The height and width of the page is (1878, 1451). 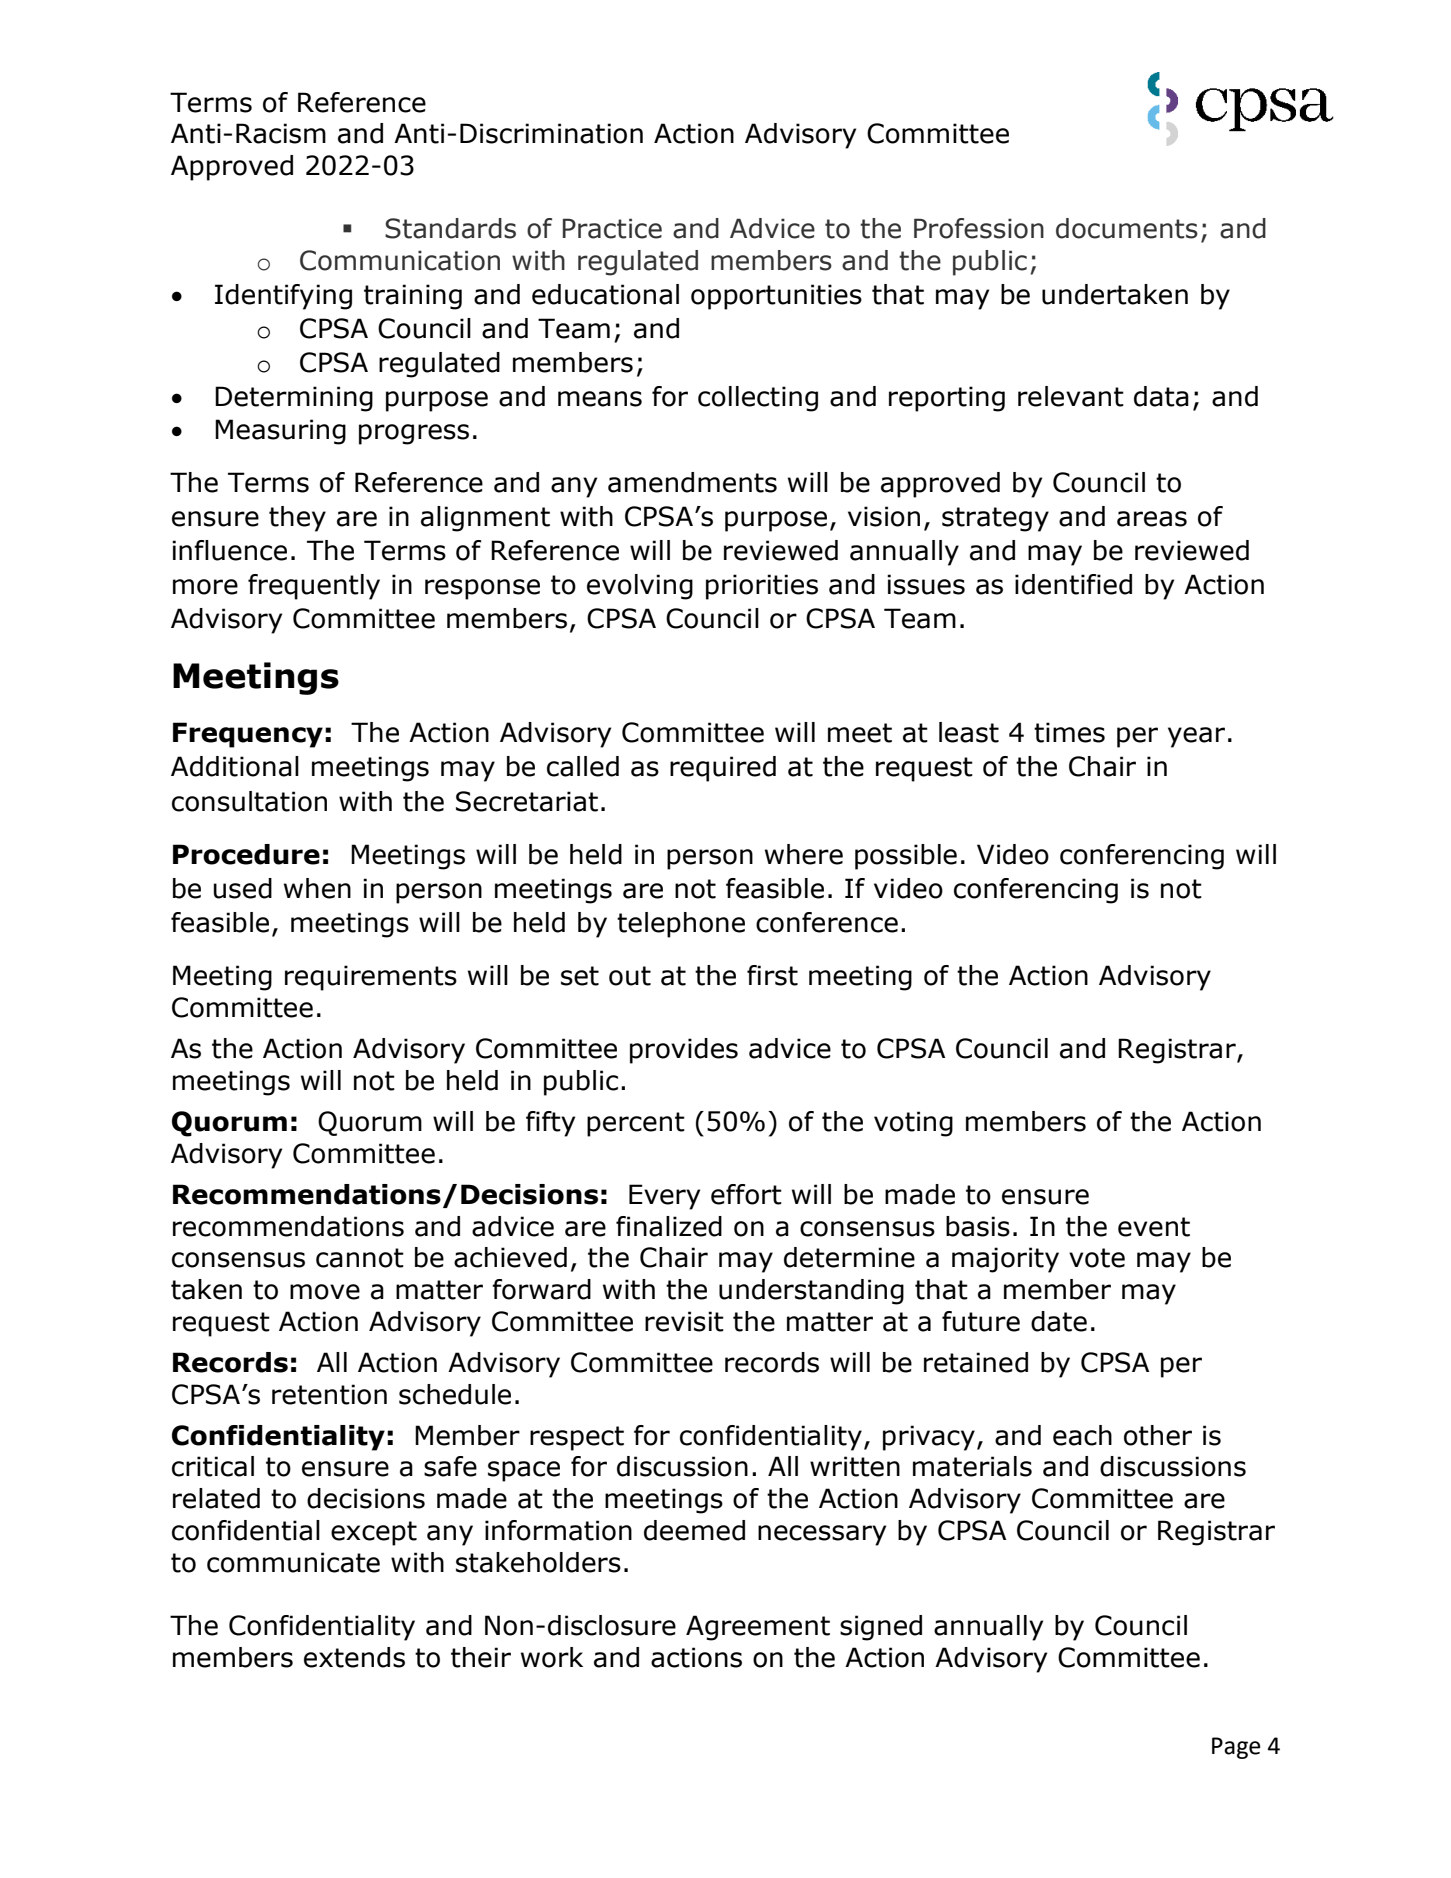 What do you see at coordinates (758, 1628) in the page?
I see `Agreement` at bounding box center [758, 1628].
